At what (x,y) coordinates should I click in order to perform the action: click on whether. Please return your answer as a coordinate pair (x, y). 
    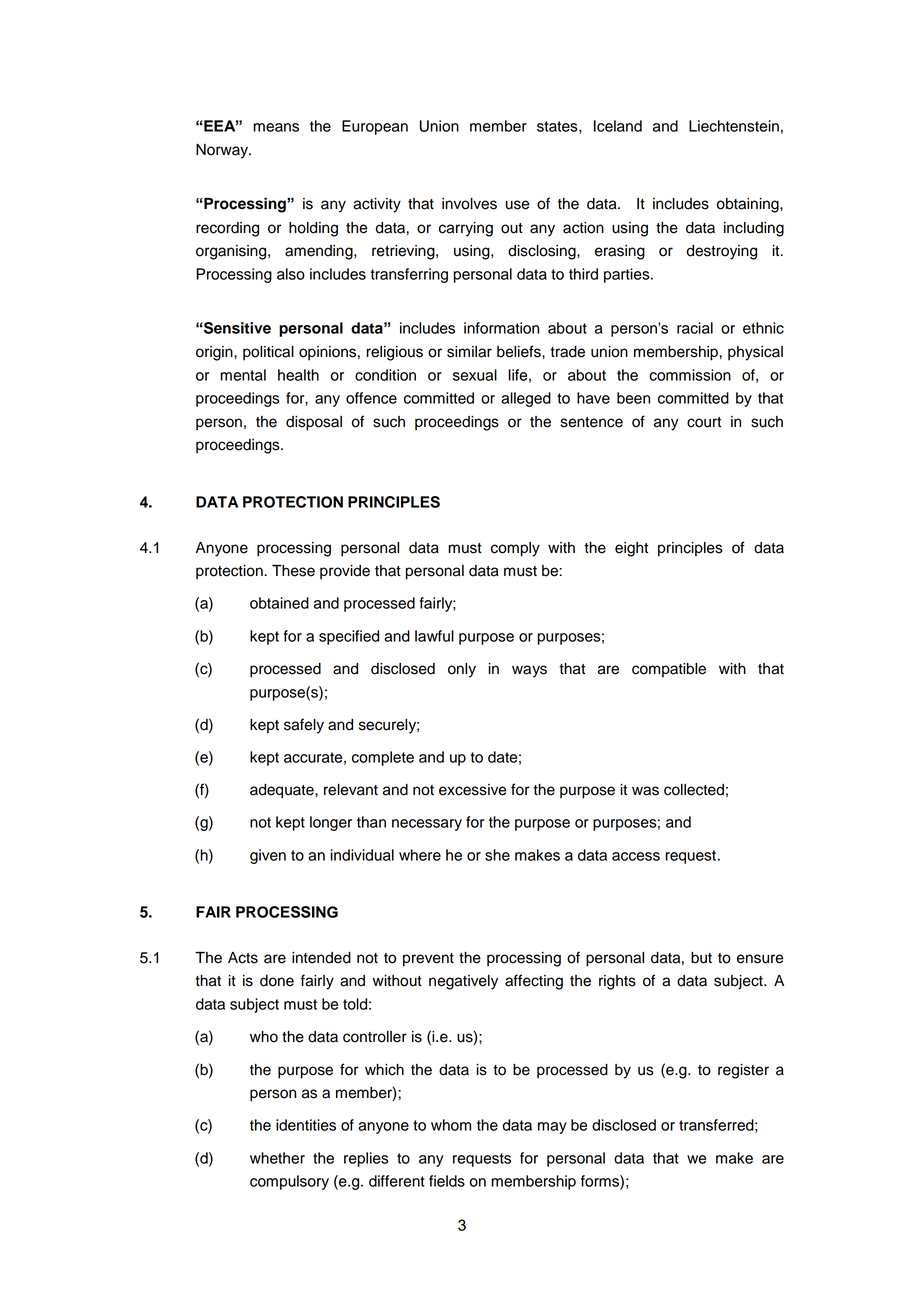
    Looking at the image, I should click on (277, 1158).
